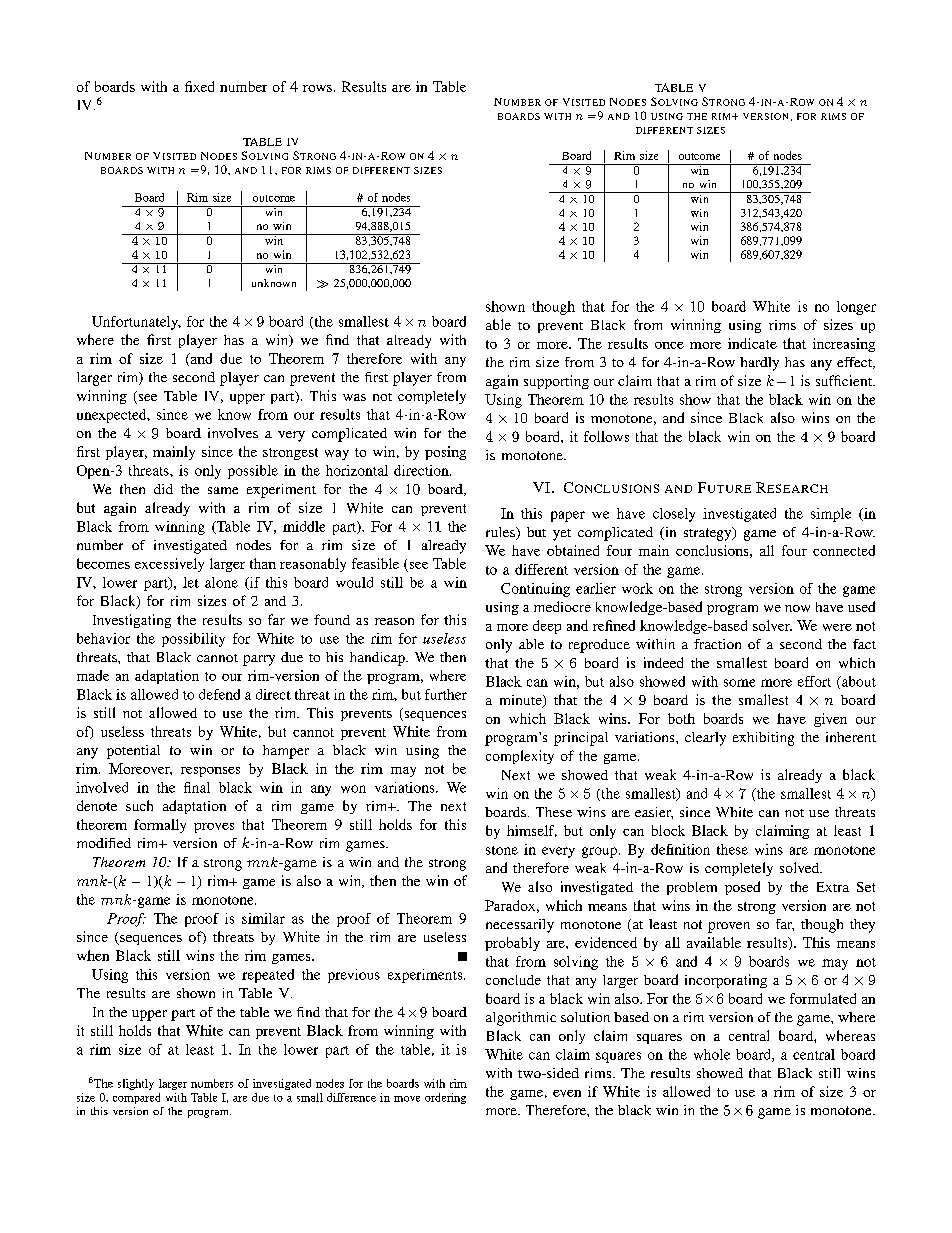 The image size is (952, 1233). I want to click on formally, so click(160, 826).
